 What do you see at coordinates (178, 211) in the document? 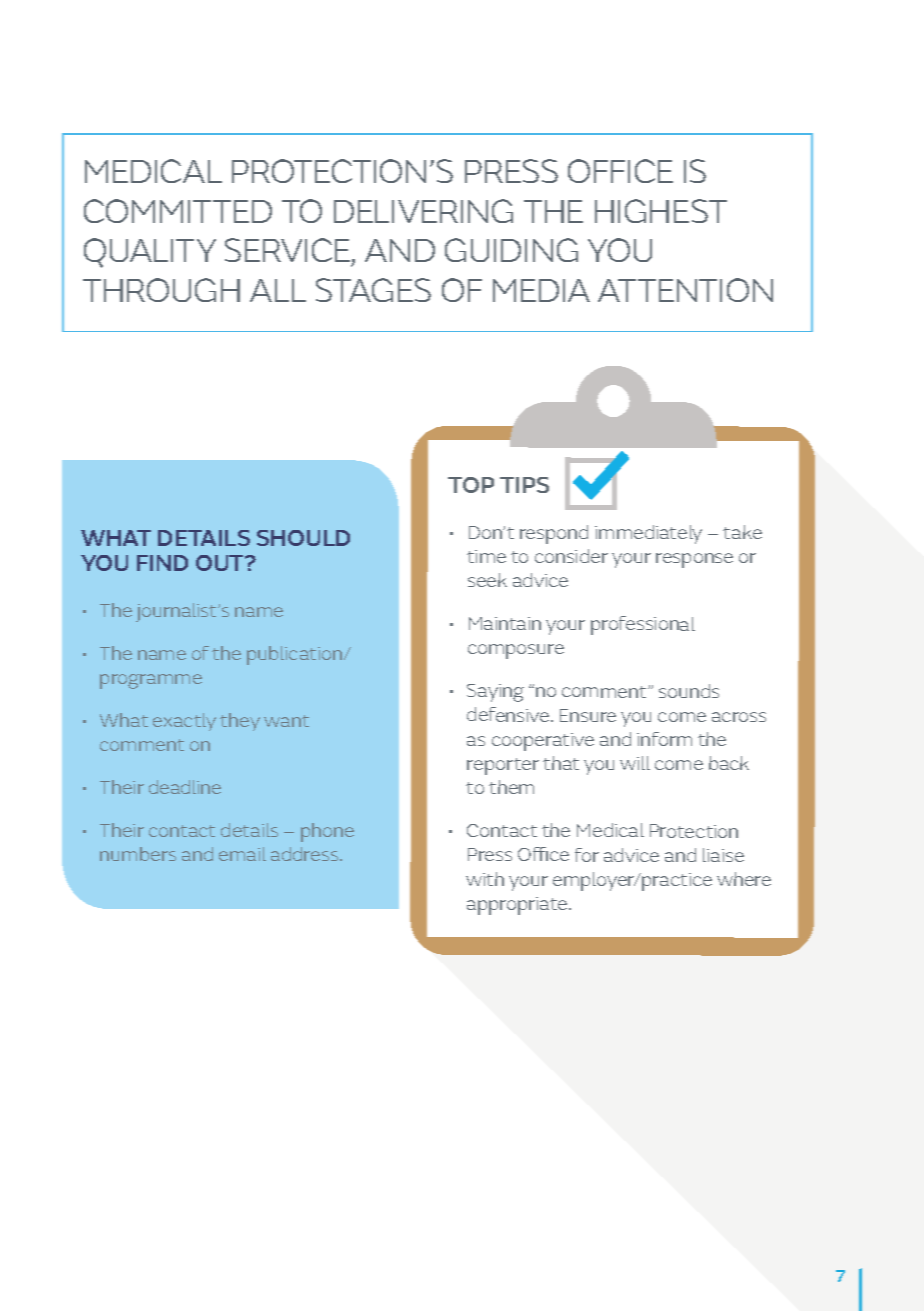
I see `COMMITTED` at bounding box center [178, 211].
